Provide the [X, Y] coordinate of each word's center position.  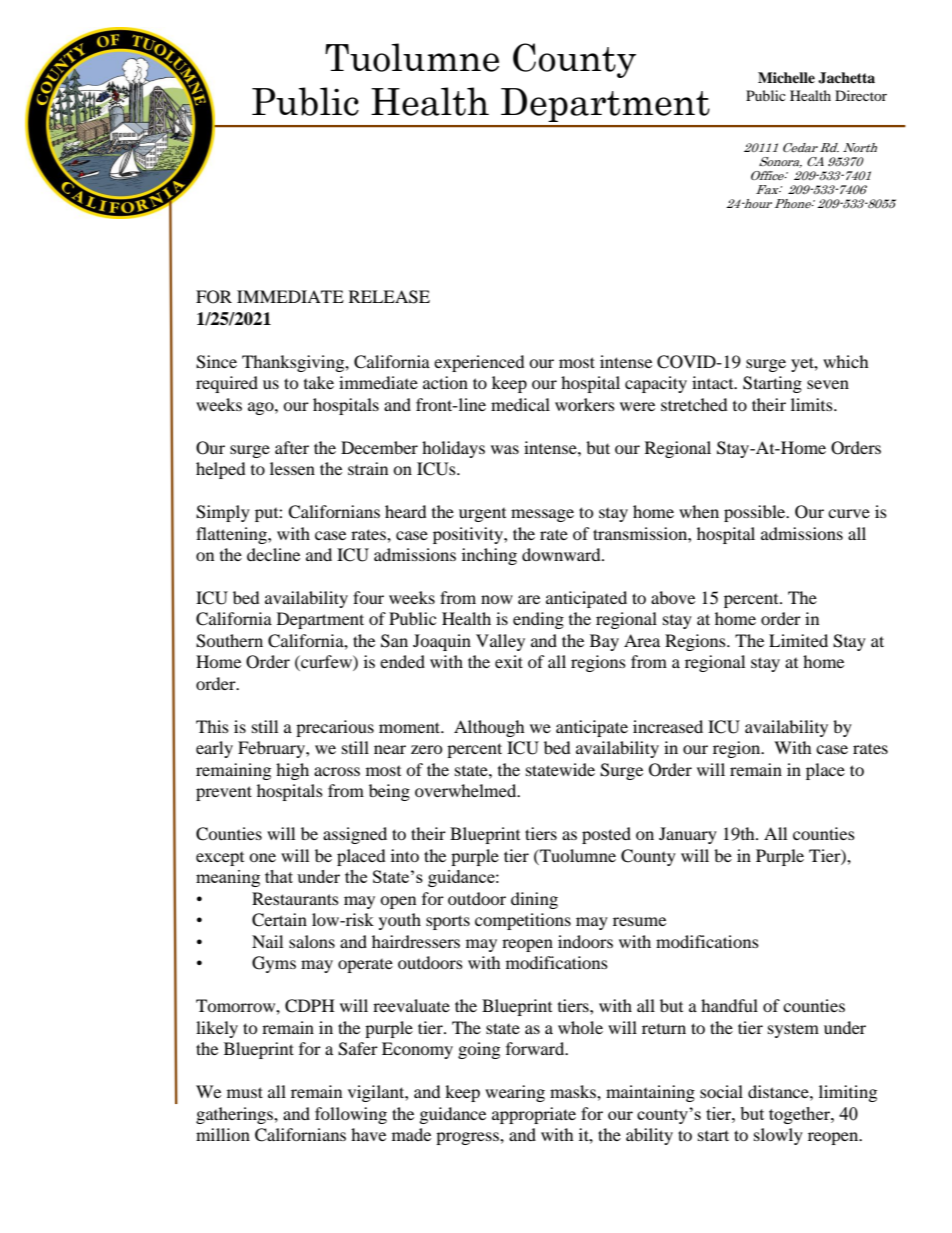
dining [534, 900]
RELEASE [389, 297]
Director [861, 95]
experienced [479, 363]
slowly [778, 1136]
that [279, 876]
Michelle [786, 77]
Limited [798, 640]
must [245, 1092]
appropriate [534, 1115]
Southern [229, 641]
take [319, 382]
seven [828, 384]
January [688, 835]
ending [538, 620]
